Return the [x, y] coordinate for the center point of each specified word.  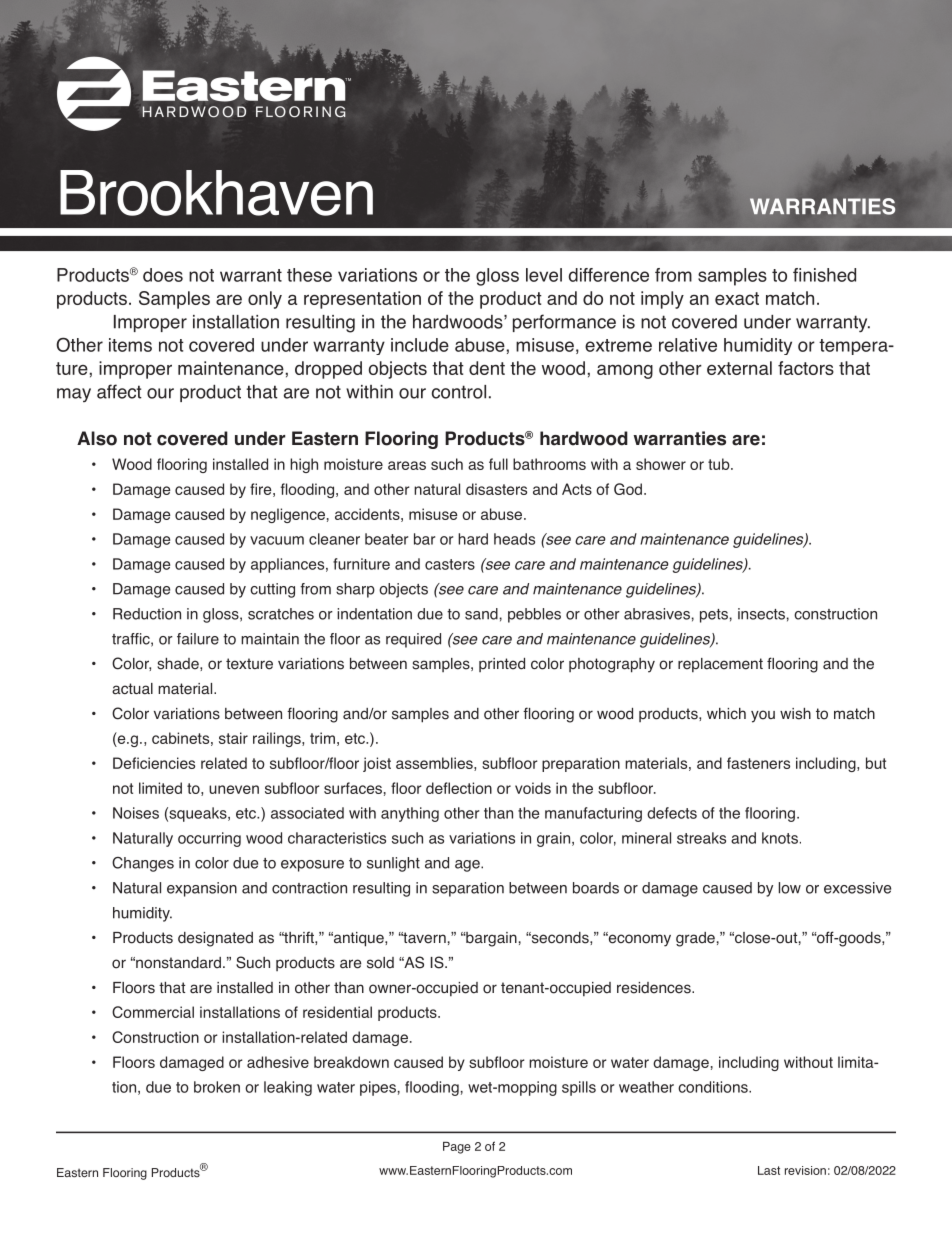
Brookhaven [216, 193]
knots [780, 838]
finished [824, 275]
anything [410, 814]
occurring [209, 839]
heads [514, 539]
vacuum [277, 540]
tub [720, 464]
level [544, 275]
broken [217, 1087]
